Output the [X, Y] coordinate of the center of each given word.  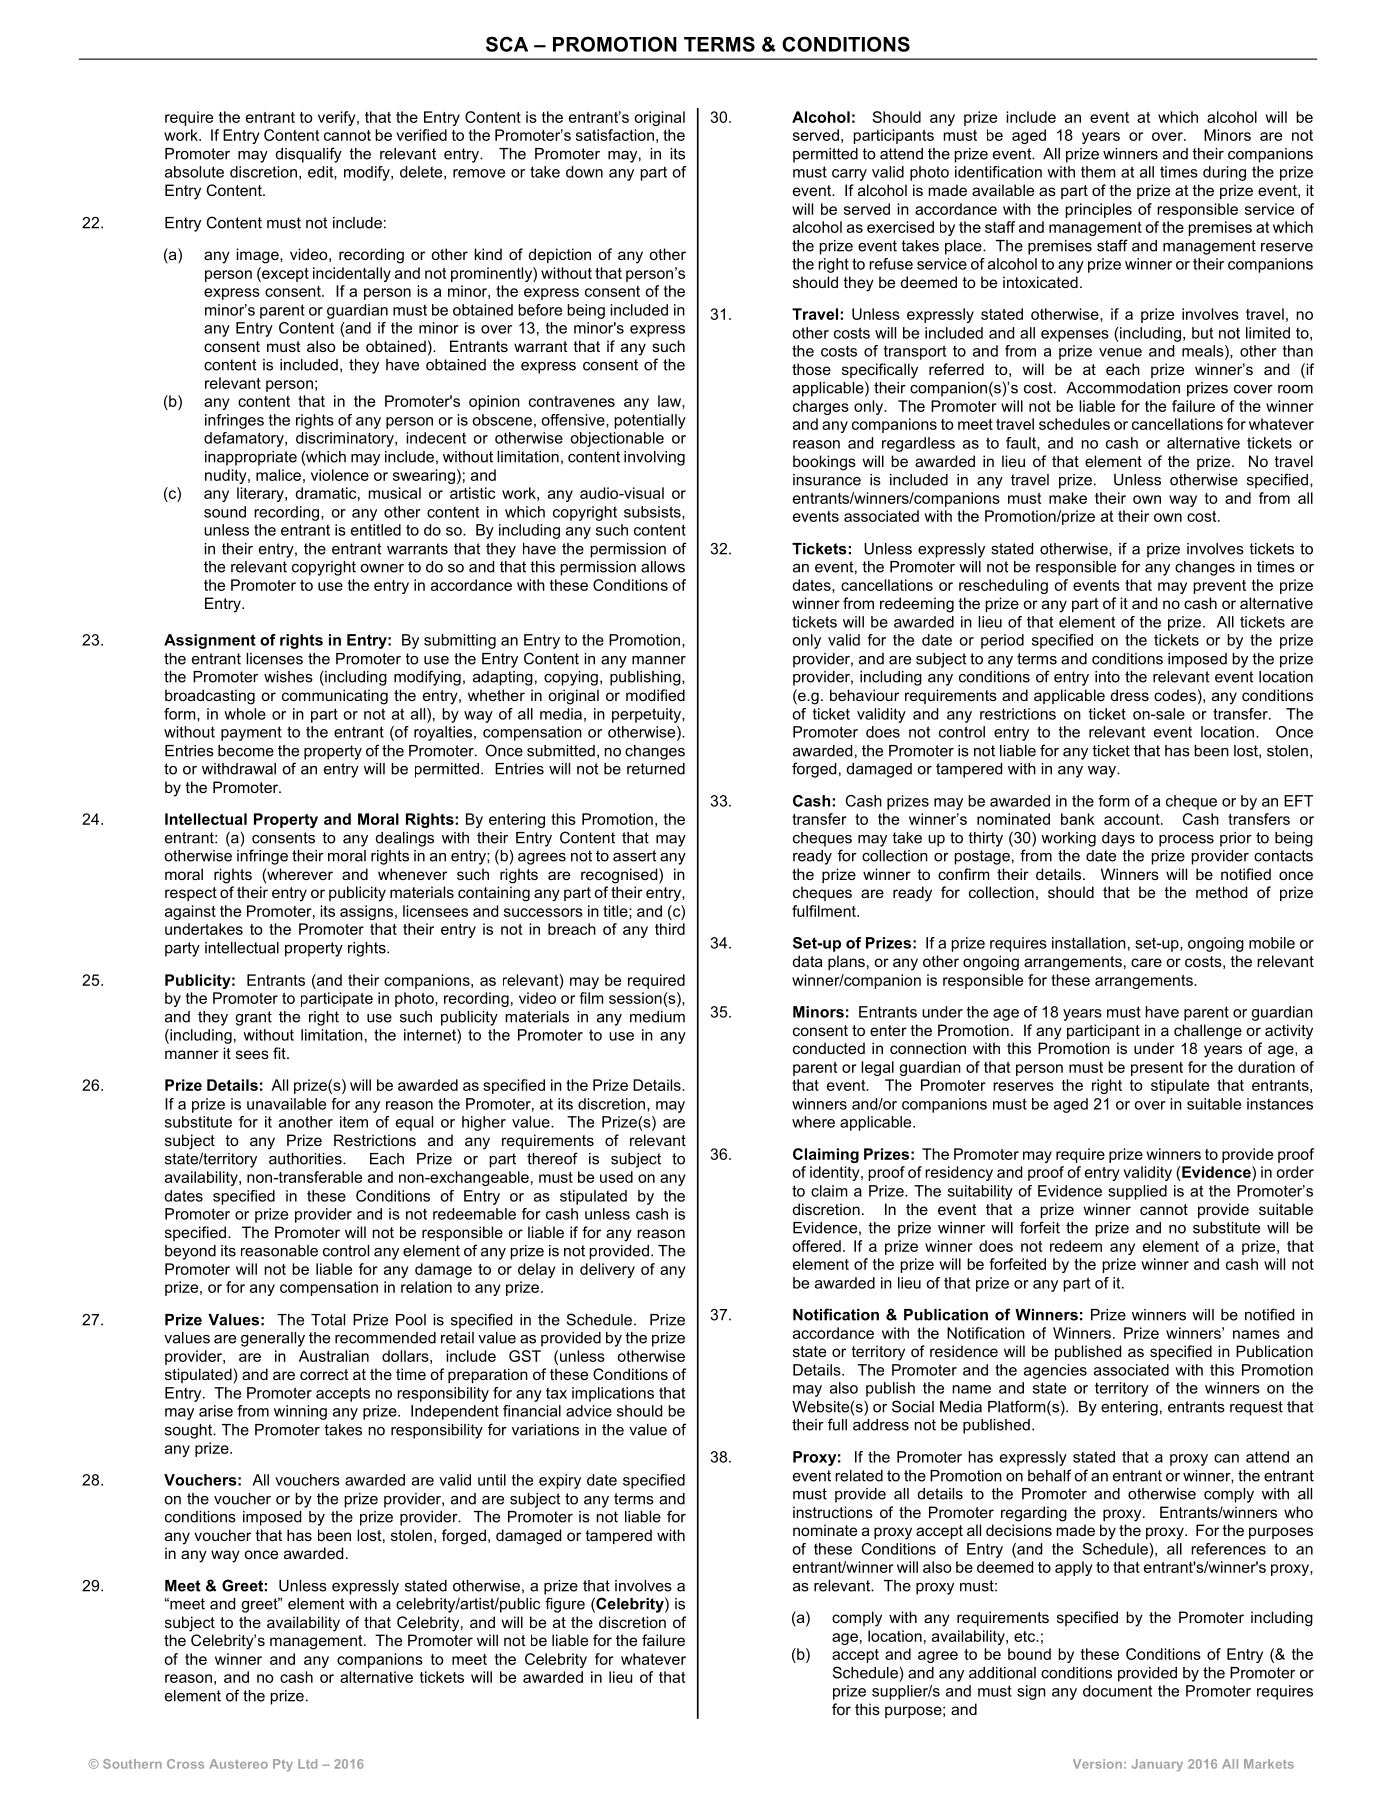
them [1098, 172]
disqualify [309, 155]
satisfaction [615, 135]
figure [565, 1605]
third [670, 929]
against [190, 912]
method [1221, 892]
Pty [283, 1765]
